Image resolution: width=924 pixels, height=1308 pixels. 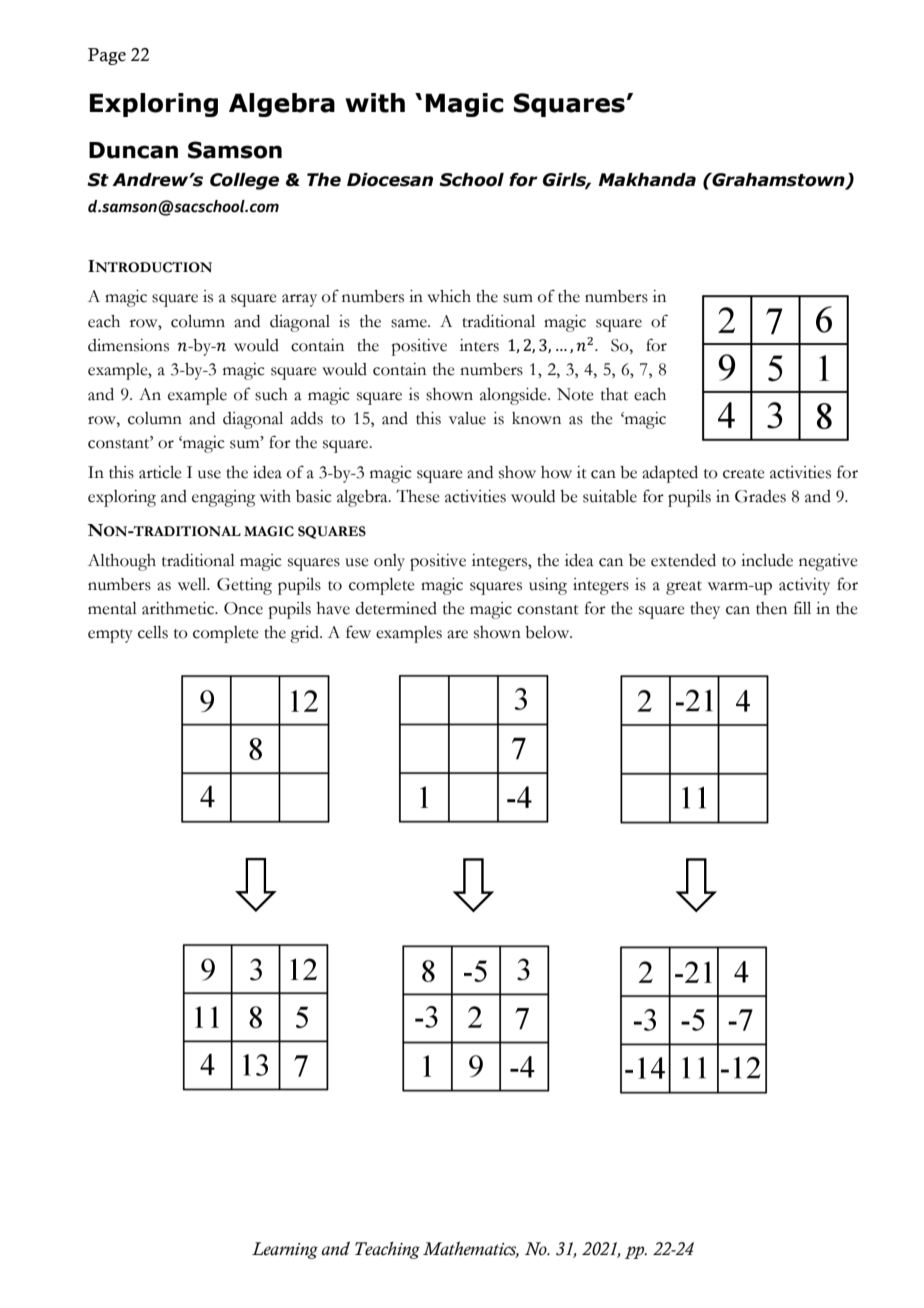 I want to click on create, so click(x=744, y=474).
